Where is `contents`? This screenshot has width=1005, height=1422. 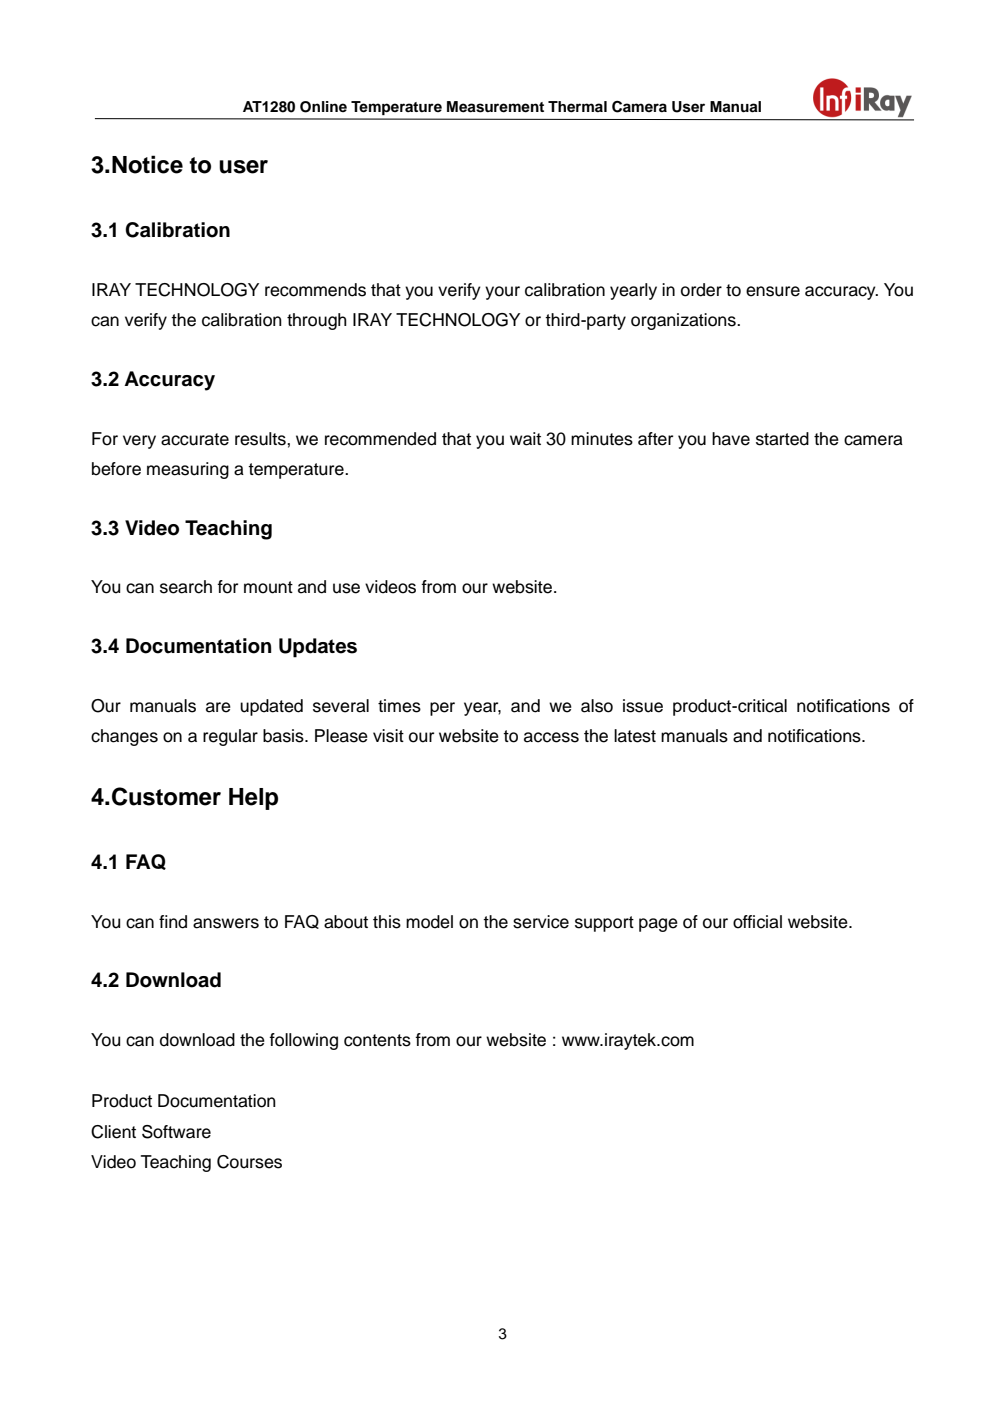 contents is located at coordinates (377, 1040).
